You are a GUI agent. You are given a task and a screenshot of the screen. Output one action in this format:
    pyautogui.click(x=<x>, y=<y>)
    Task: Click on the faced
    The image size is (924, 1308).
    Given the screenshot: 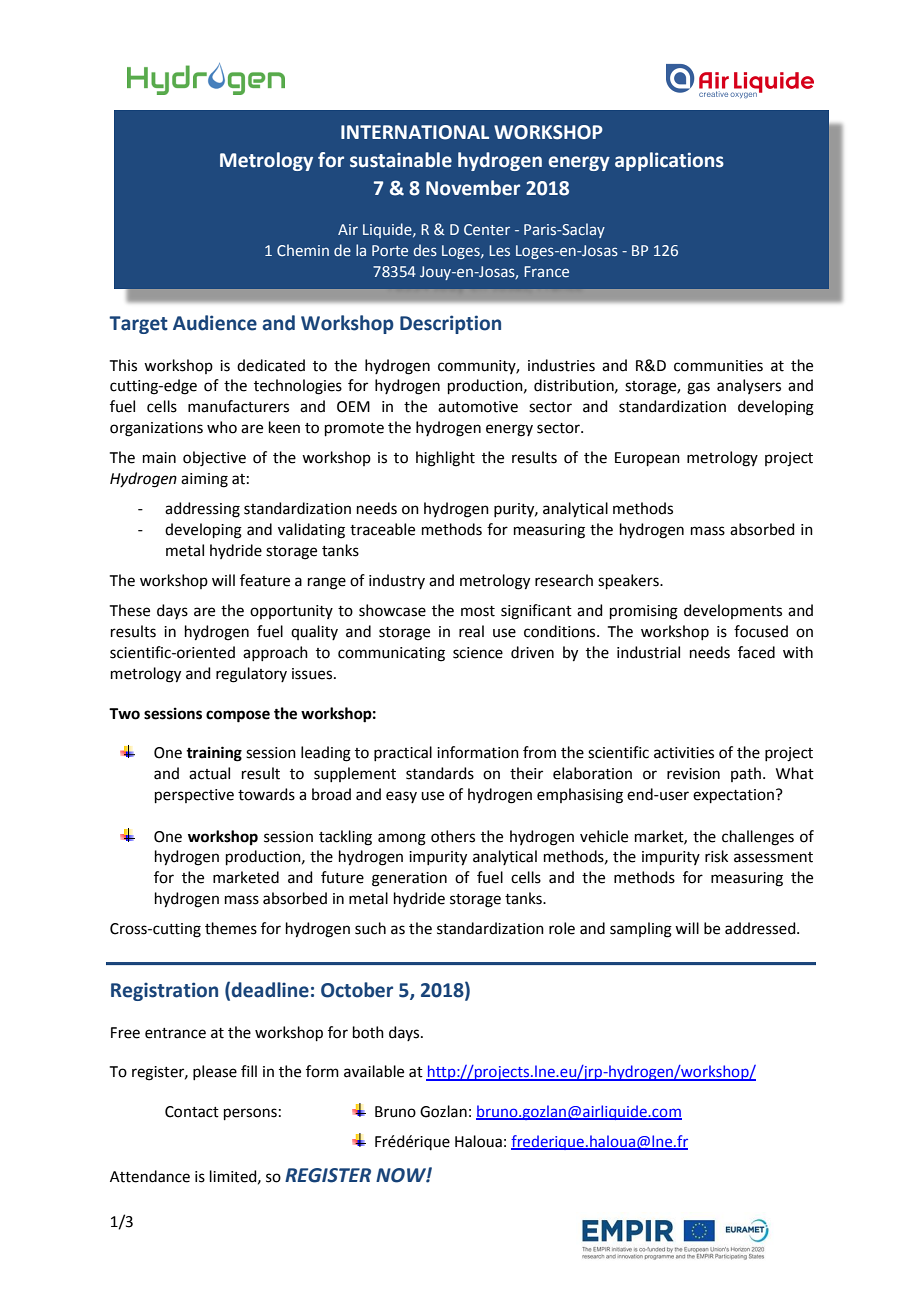 What is the action you would take?
    pyautogui.click(x=756, y=652)
